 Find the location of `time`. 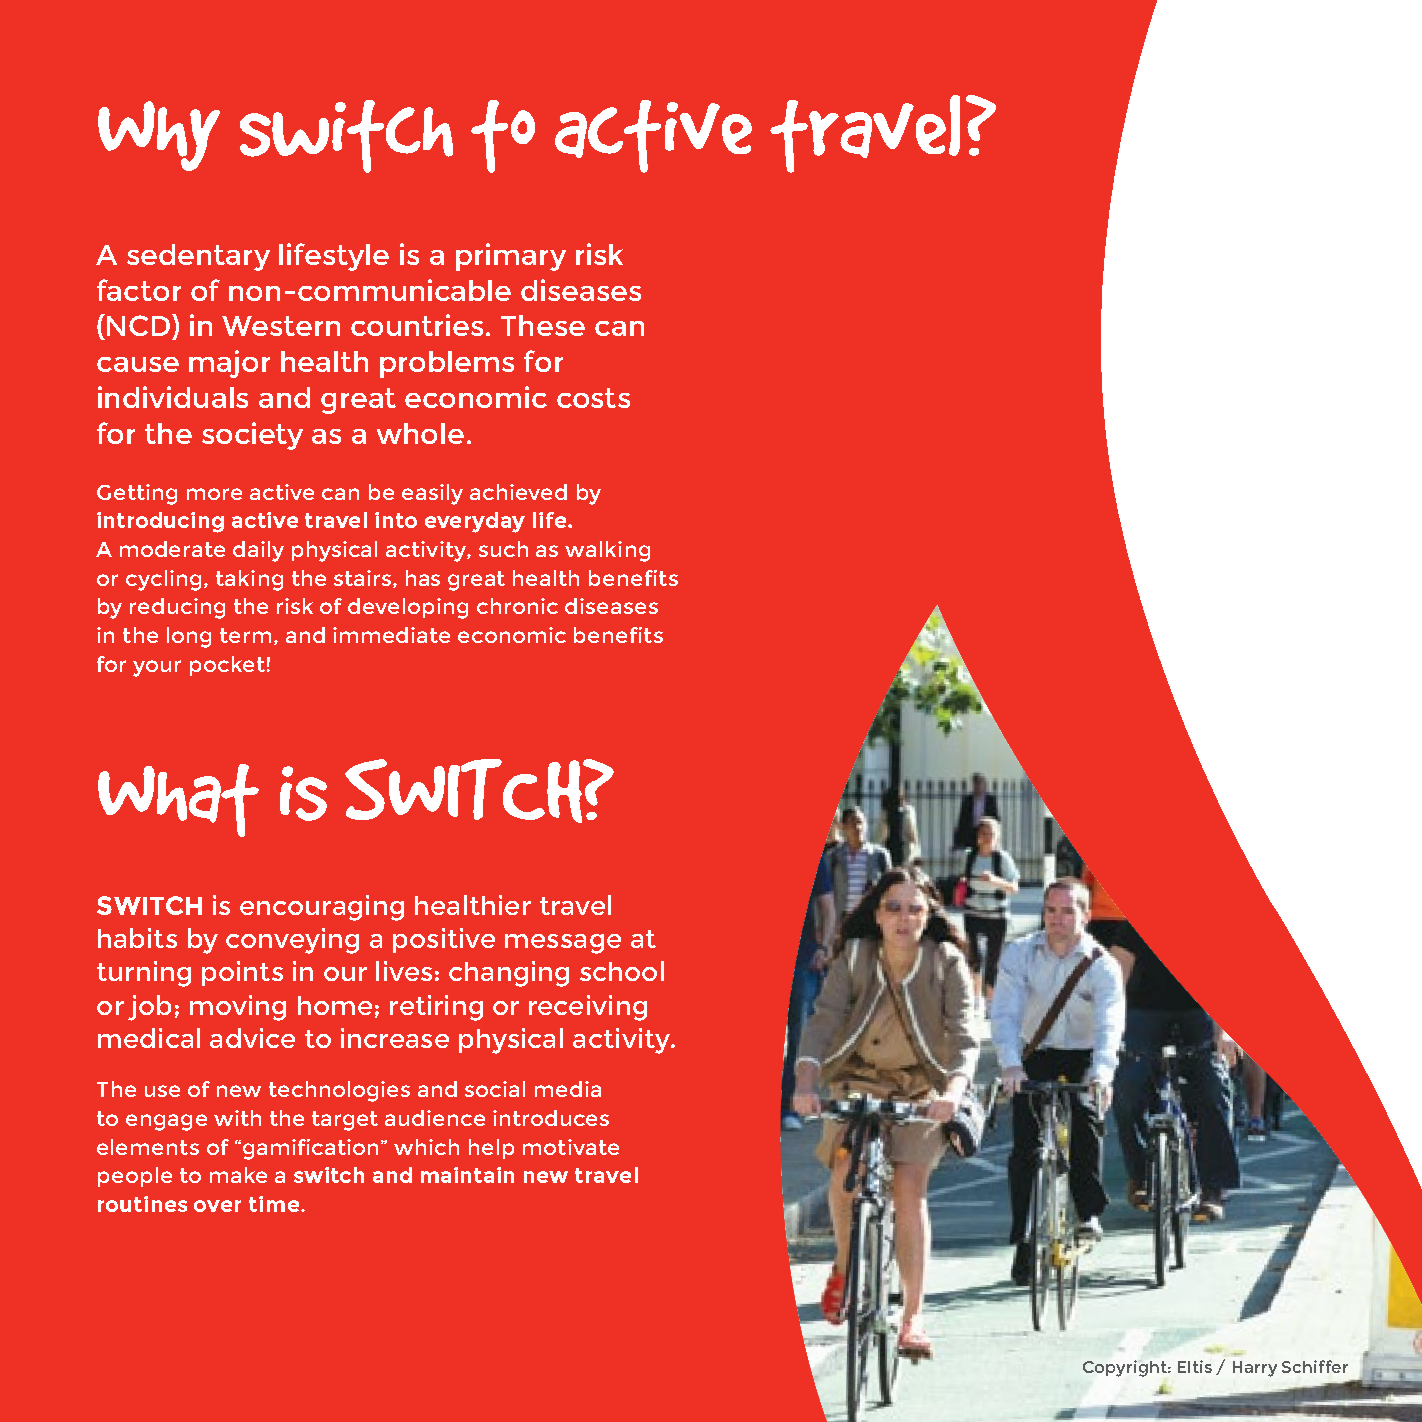

time is located at coordinates (274, 1204).
